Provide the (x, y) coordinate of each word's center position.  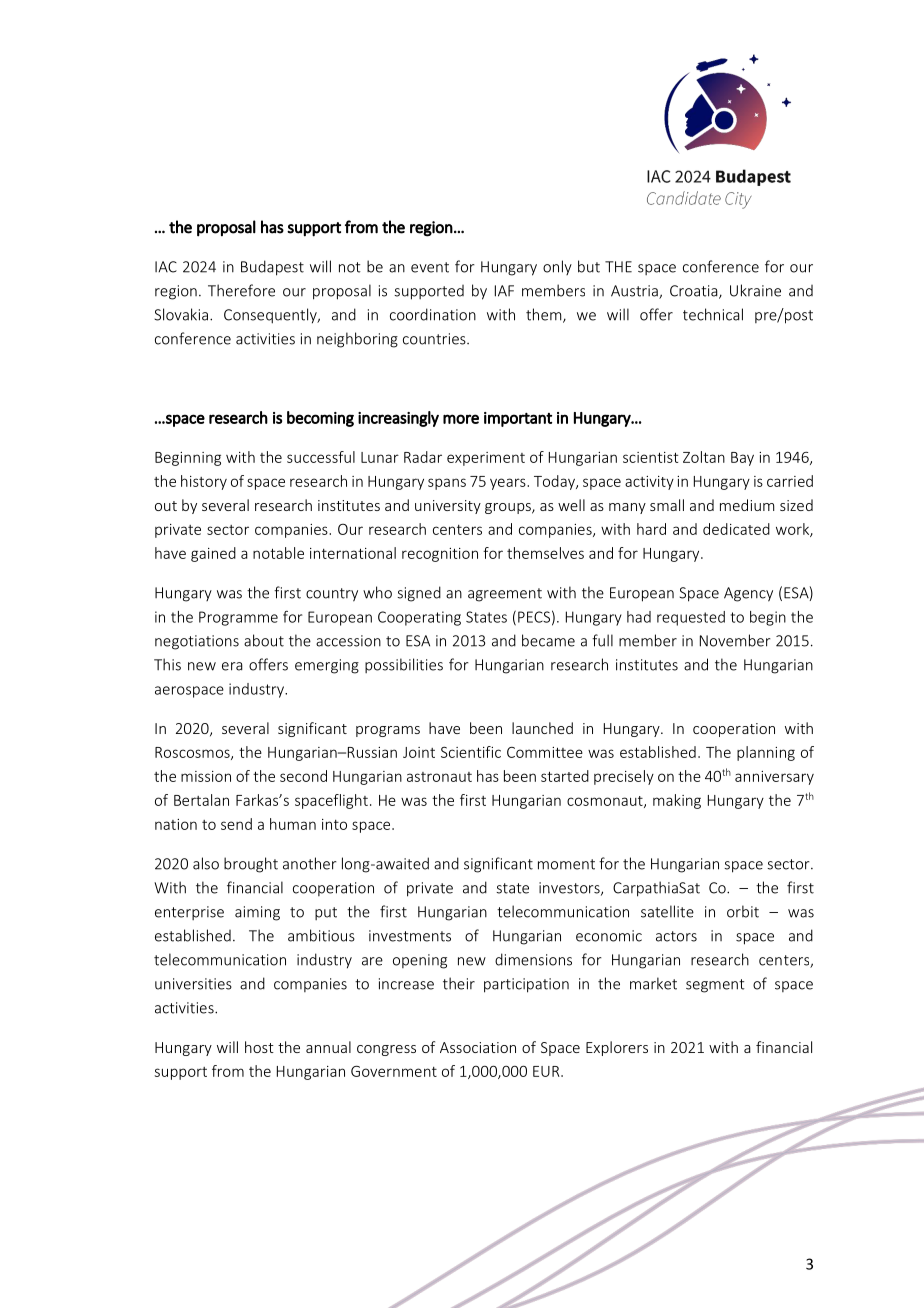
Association (478, 1047)
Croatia (695, 292)
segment (715, 986)
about (264, 640)
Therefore (241, 290)
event (430, 267)
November (735, 640)
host (259, 1047)
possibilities (404, 665)
